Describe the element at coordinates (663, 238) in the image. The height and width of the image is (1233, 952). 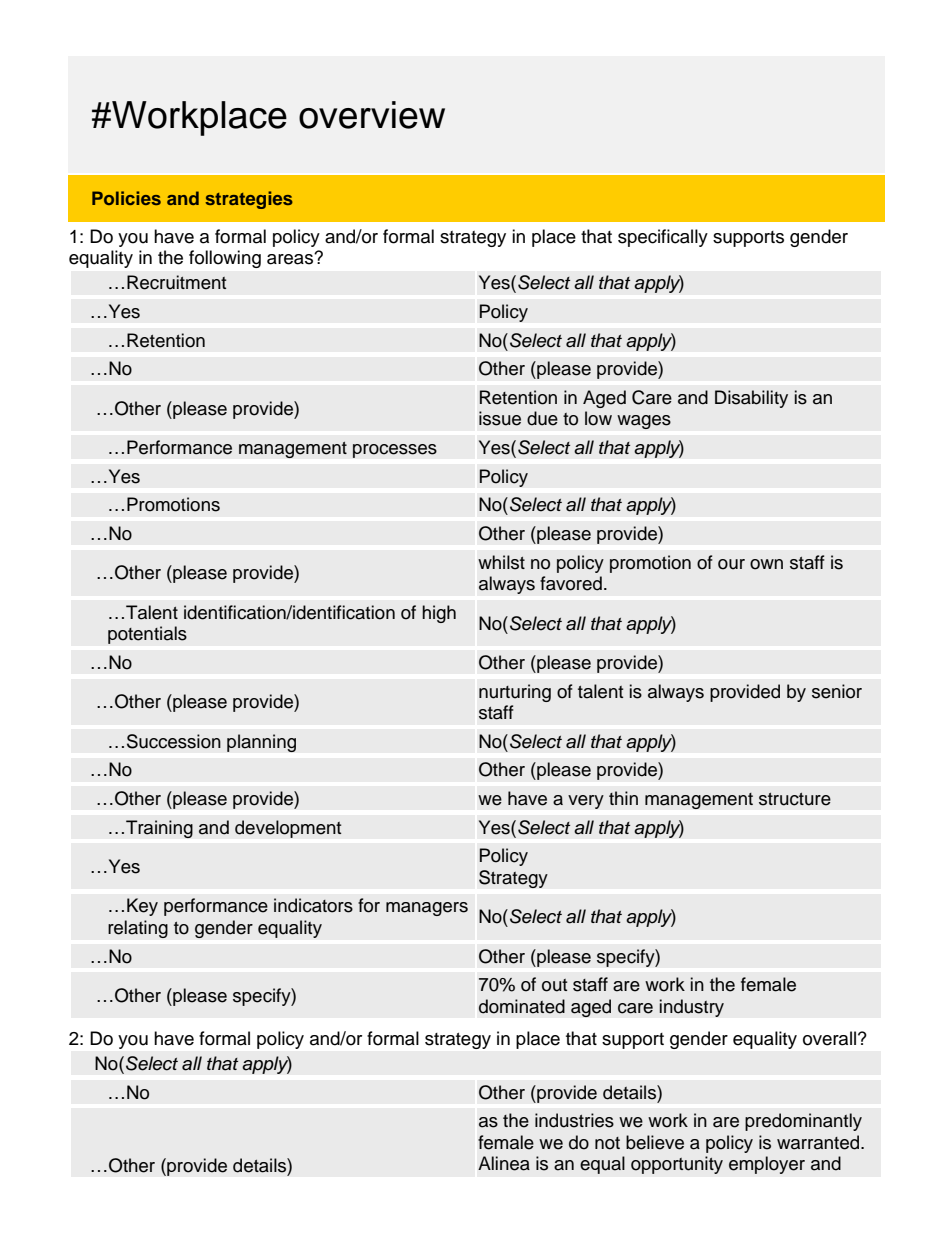
I see `specifically` at that location.
